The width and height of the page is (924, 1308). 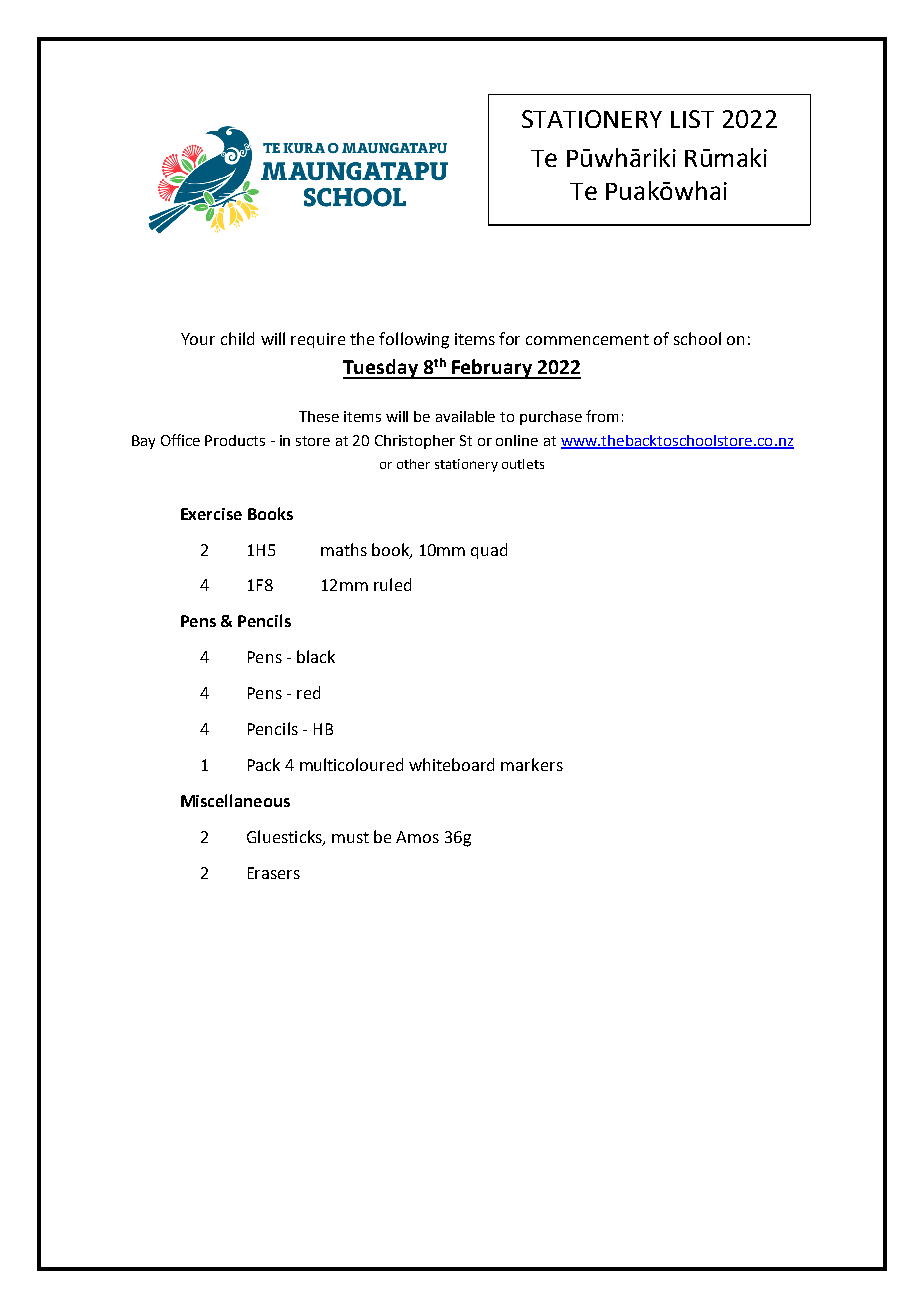 What do you see at coordinates (692, 119) in the page?
I see `LIST` at bounding box center [692, 119].
